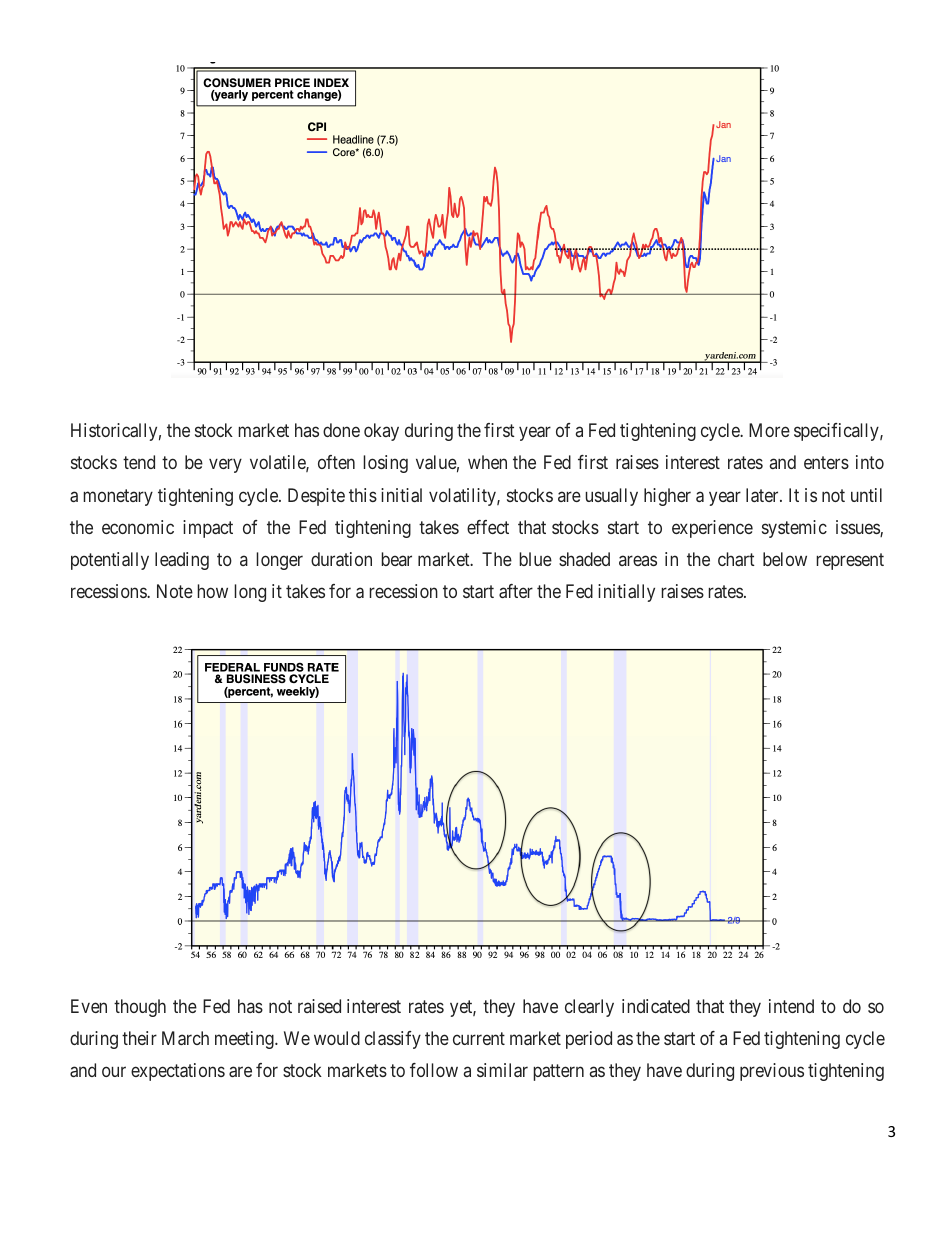 The image size is (952, 1233). Describe the element at coordinates (850, 561) in the document. I see `represent` at that location.
